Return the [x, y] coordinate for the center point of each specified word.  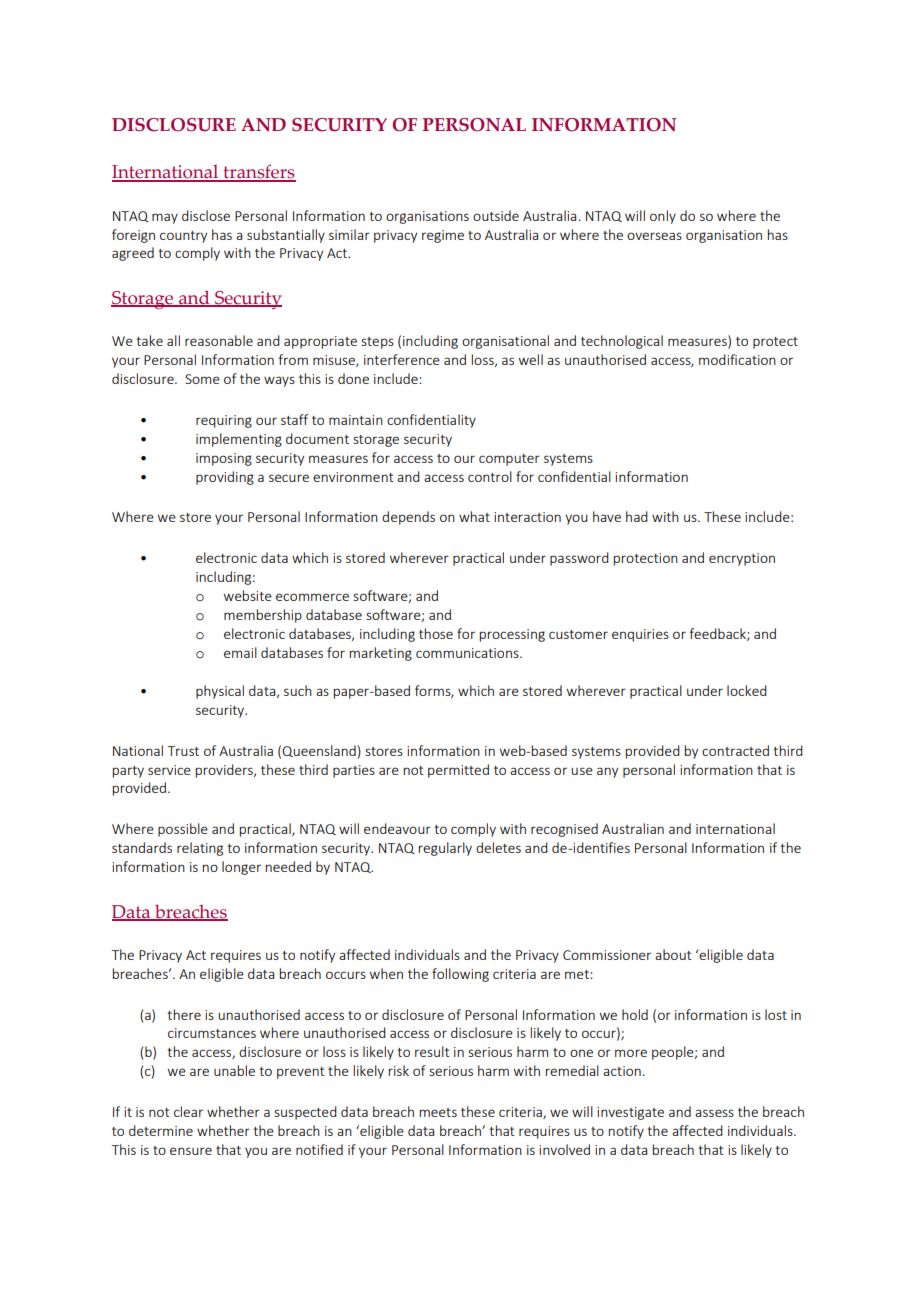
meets [438, 1112]
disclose [206, 215]
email [240, 652]
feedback [719, 634]
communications [468, 653]
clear [188, 1111]
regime [443, 236]
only [663, 217]
